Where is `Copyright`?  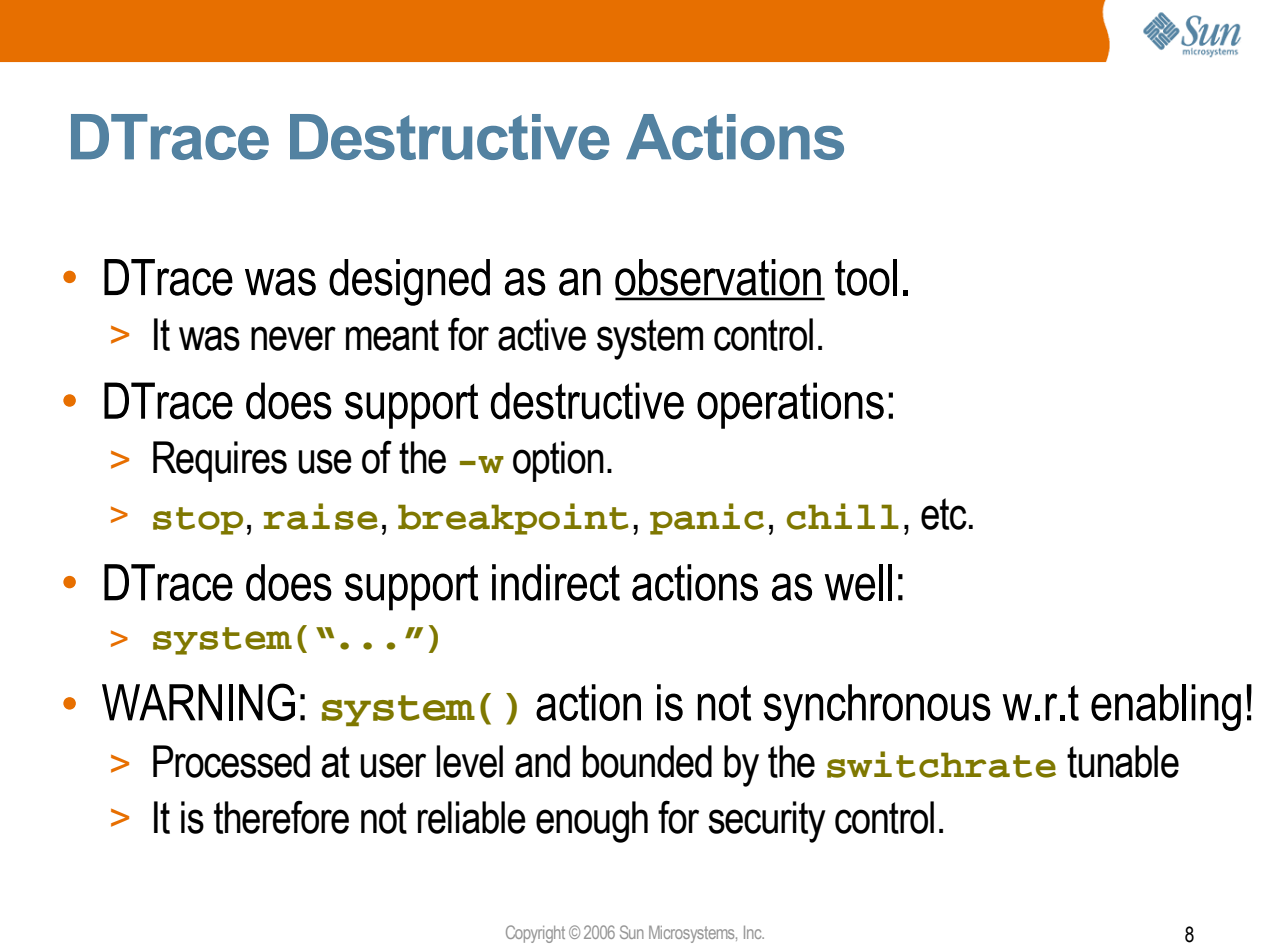 Copyright is located at coordinates (535, 934).
